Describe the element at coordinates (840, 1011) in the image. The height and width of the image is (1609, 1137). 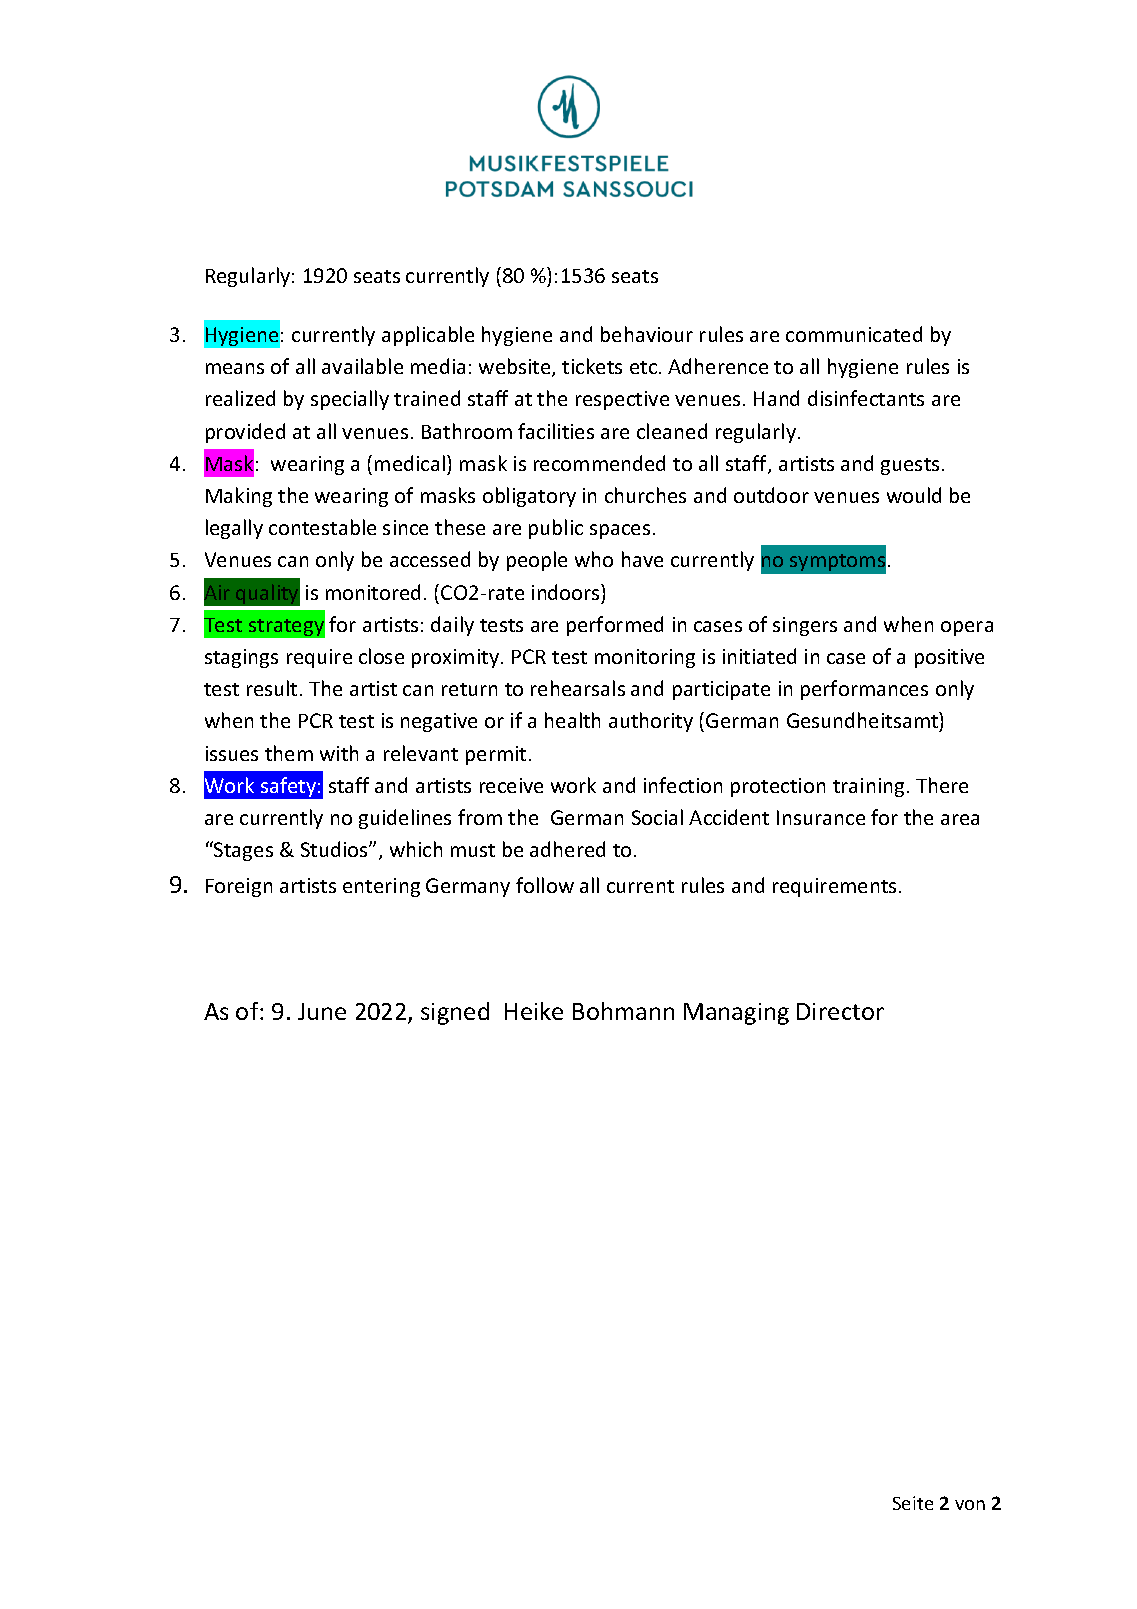
I see `Director` at that location.
